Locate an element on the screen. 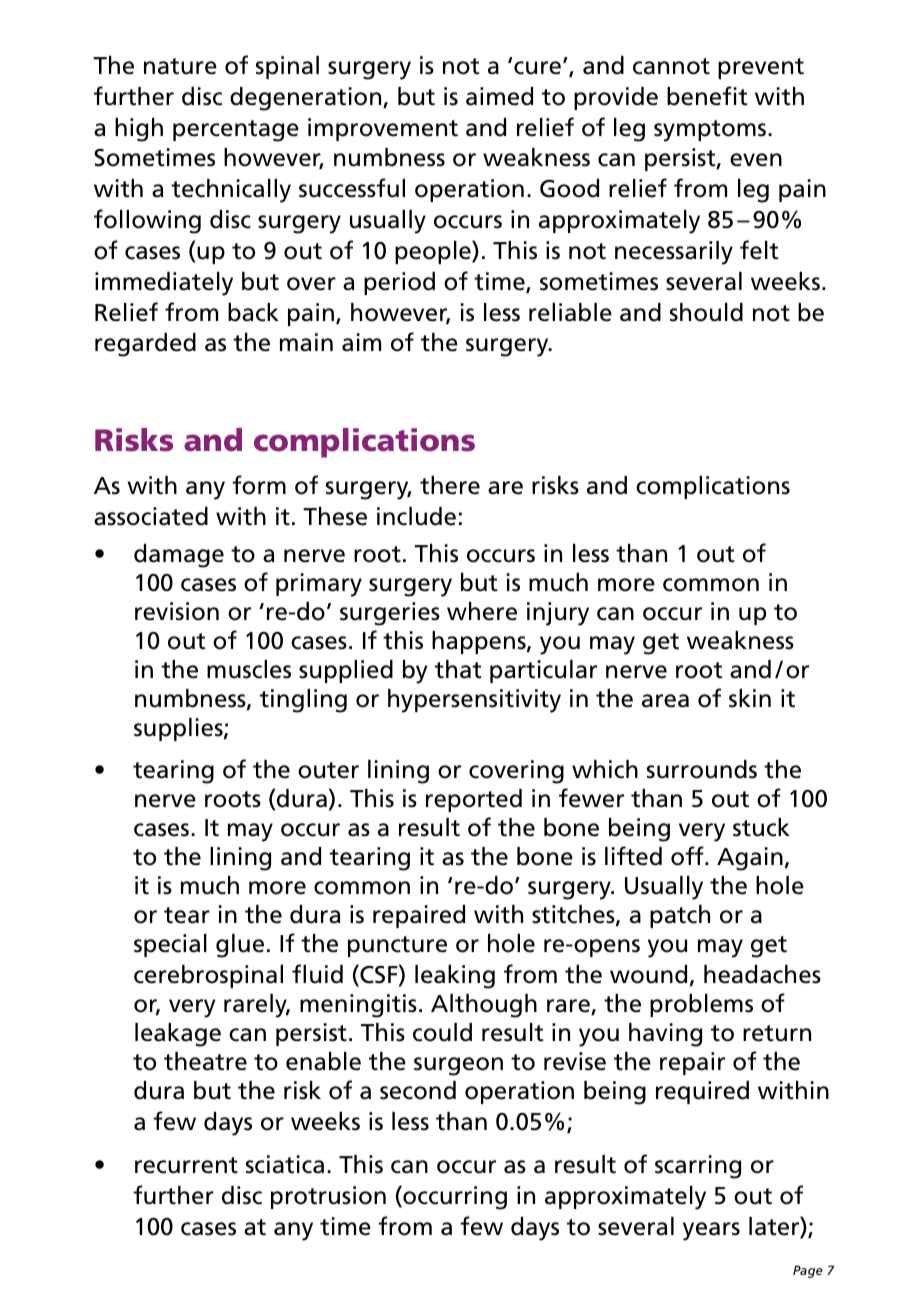 Image resolution: width=924 pixels, height=1311 pixels. where is located at coordinates (482, 611).
